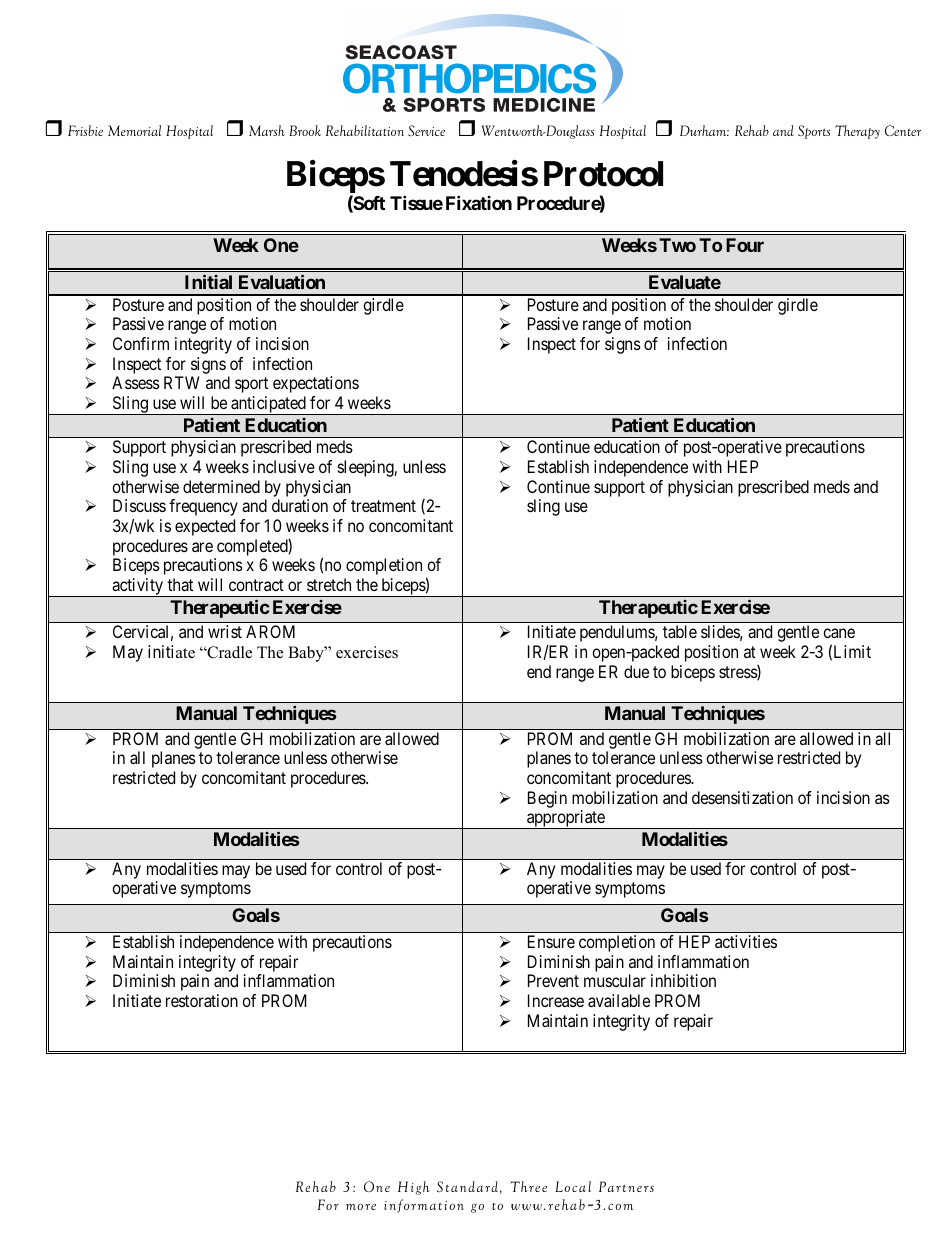 This image has height=1233, width=952. What do you see at coordinates (383, 506) in the image?
I see `treatment` at bounding box center [383, 506].
